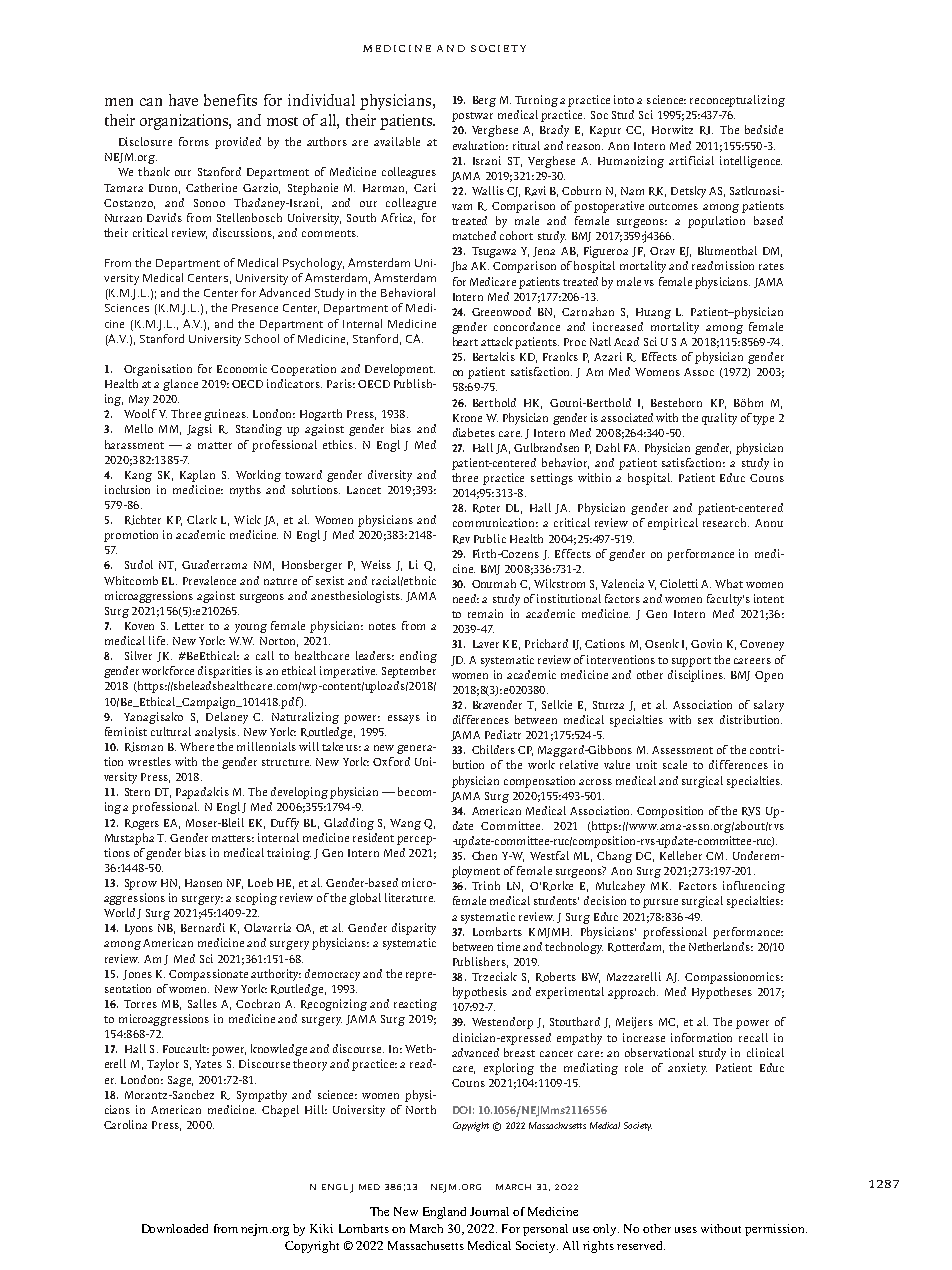  What do you see at coordinates (175, 1228) in the document?
I see `Downloaded` at bounding box center [175, 1228].
